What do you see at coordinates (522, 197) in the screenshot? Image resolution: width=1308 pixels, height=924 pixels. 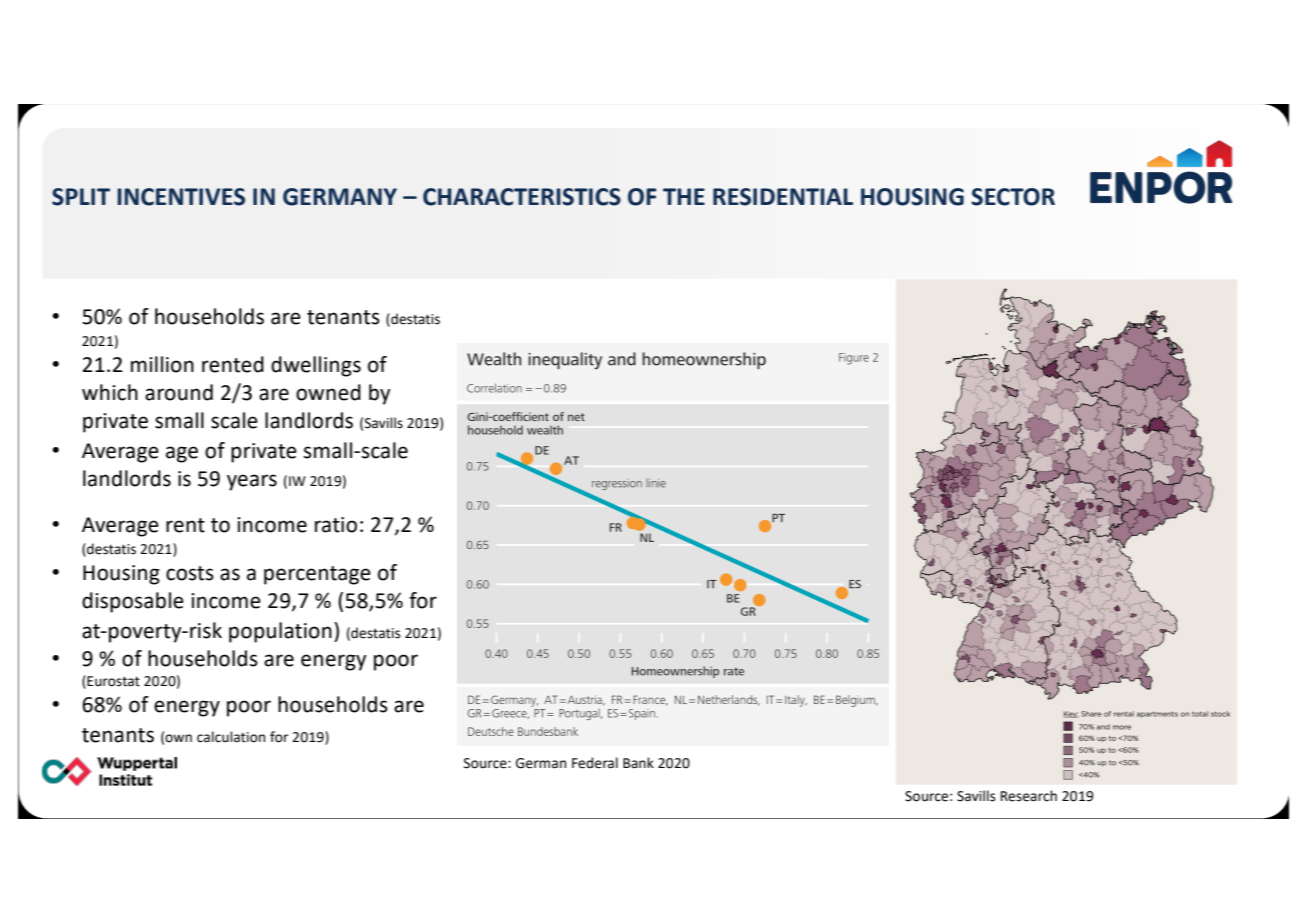 I see `CHARACTERISTICS` at bounding box center [522, 197].
